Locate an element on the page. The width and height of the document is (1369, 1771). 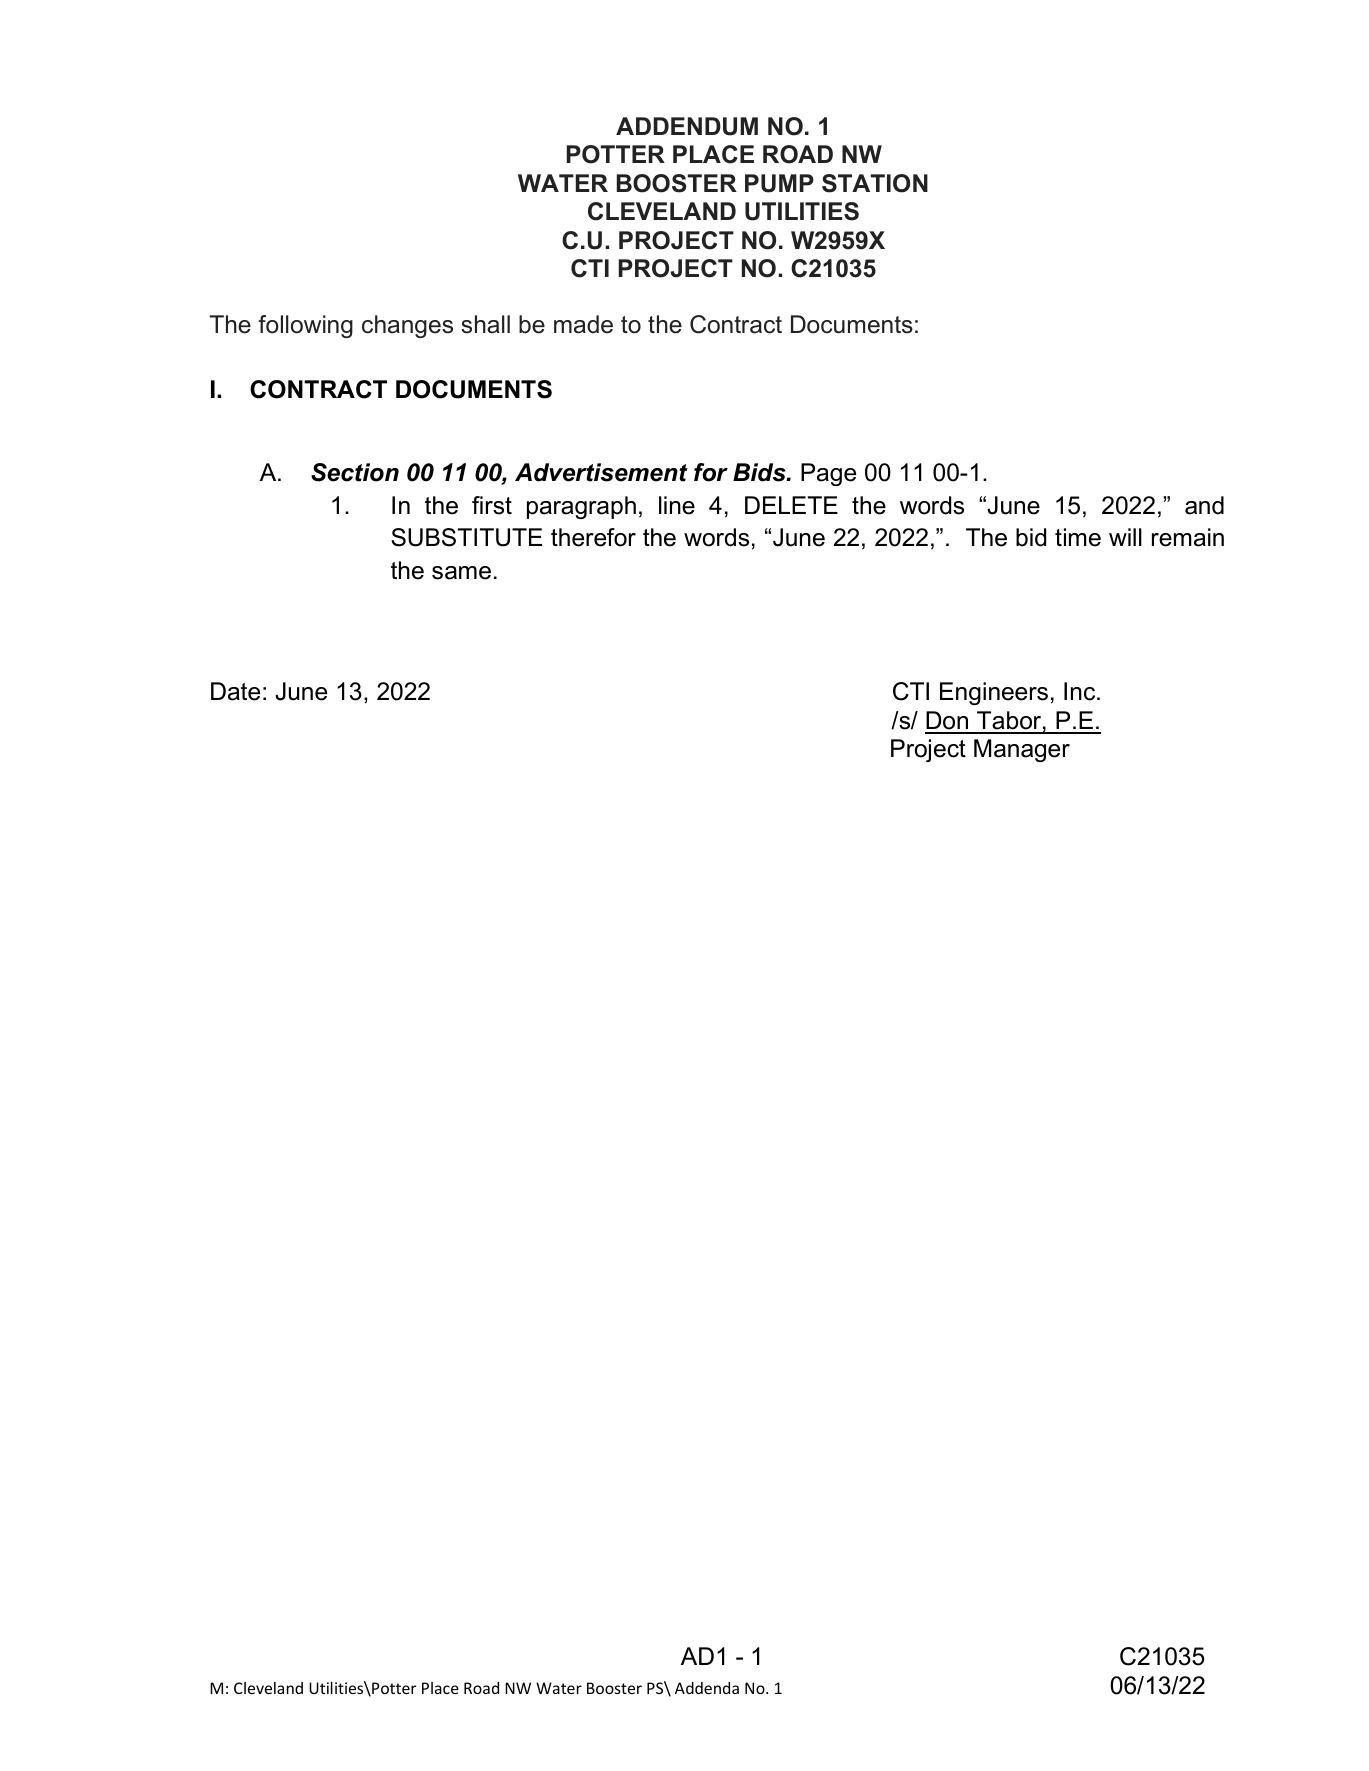
ADDENDUM is located at coordinates (687, 126).
